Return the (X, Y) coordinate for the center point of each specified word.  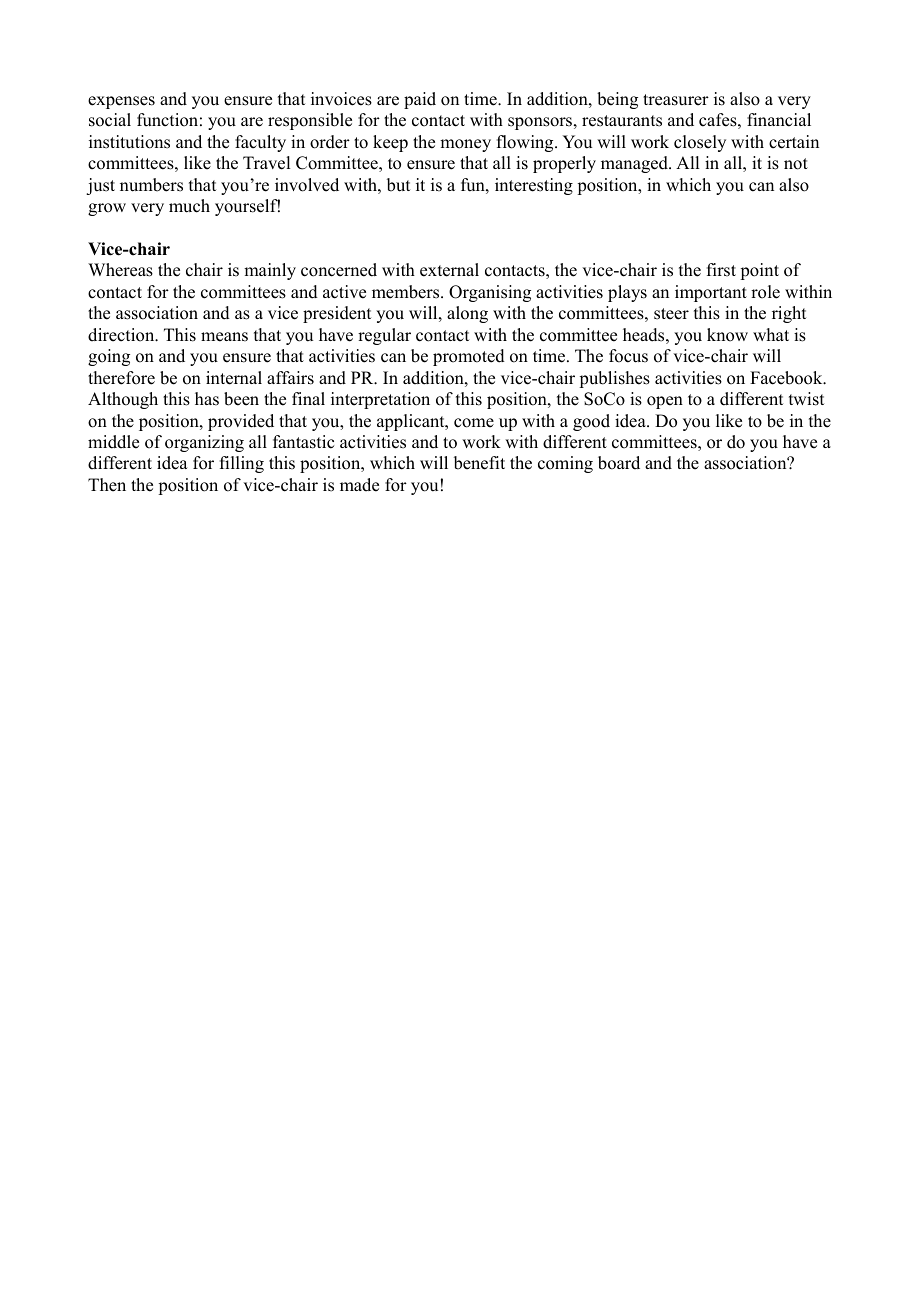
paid (420, 100)
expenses (121, 102)
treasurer (676, 100)
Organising (490, 293)
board (619, 463)
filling (242, 464)
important (711, 293)
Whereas (120, 270)
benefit (479, 463)
